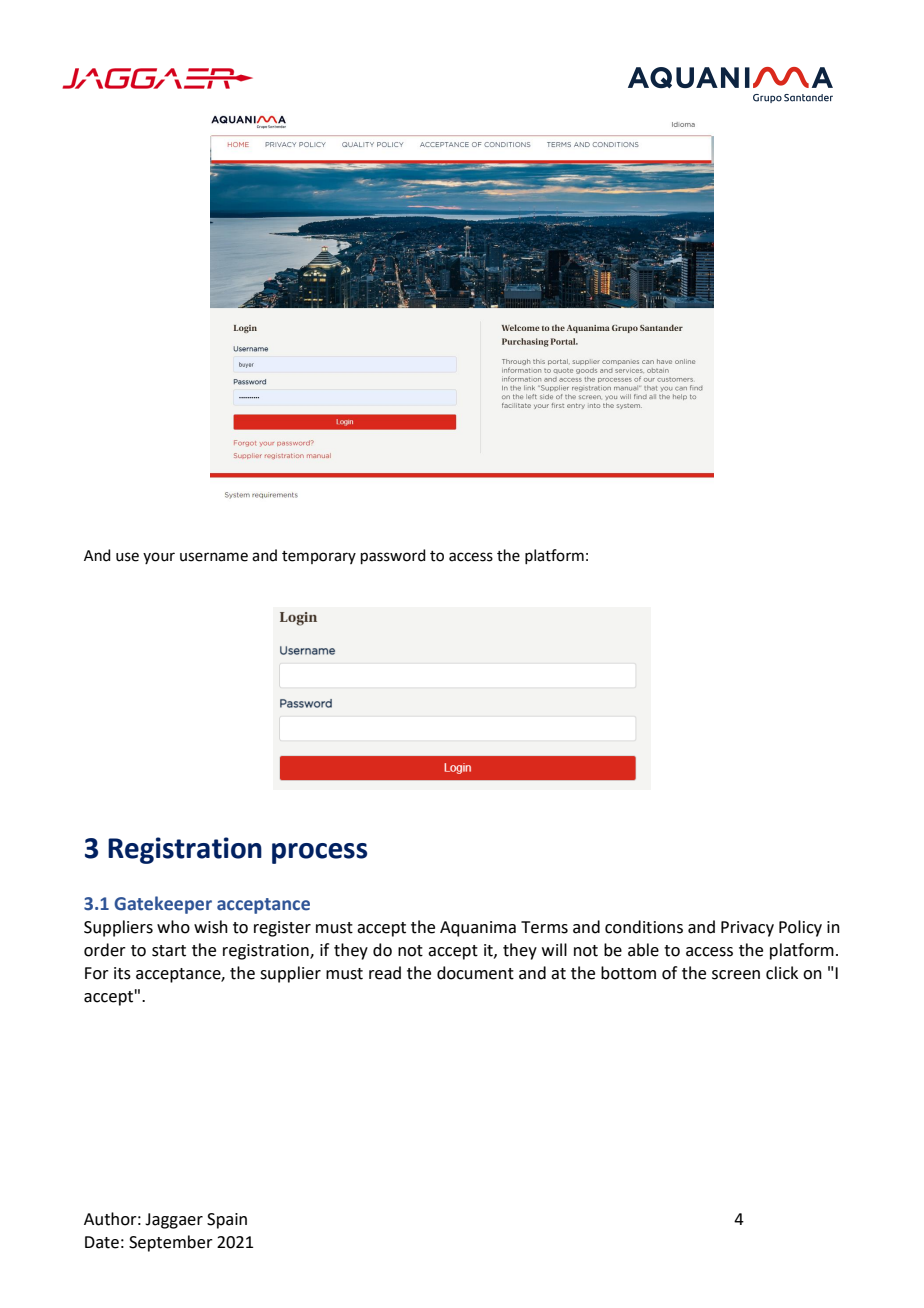  Describe the element at coordinates (122, 973) in the screenshot. I see `its` at that location.
